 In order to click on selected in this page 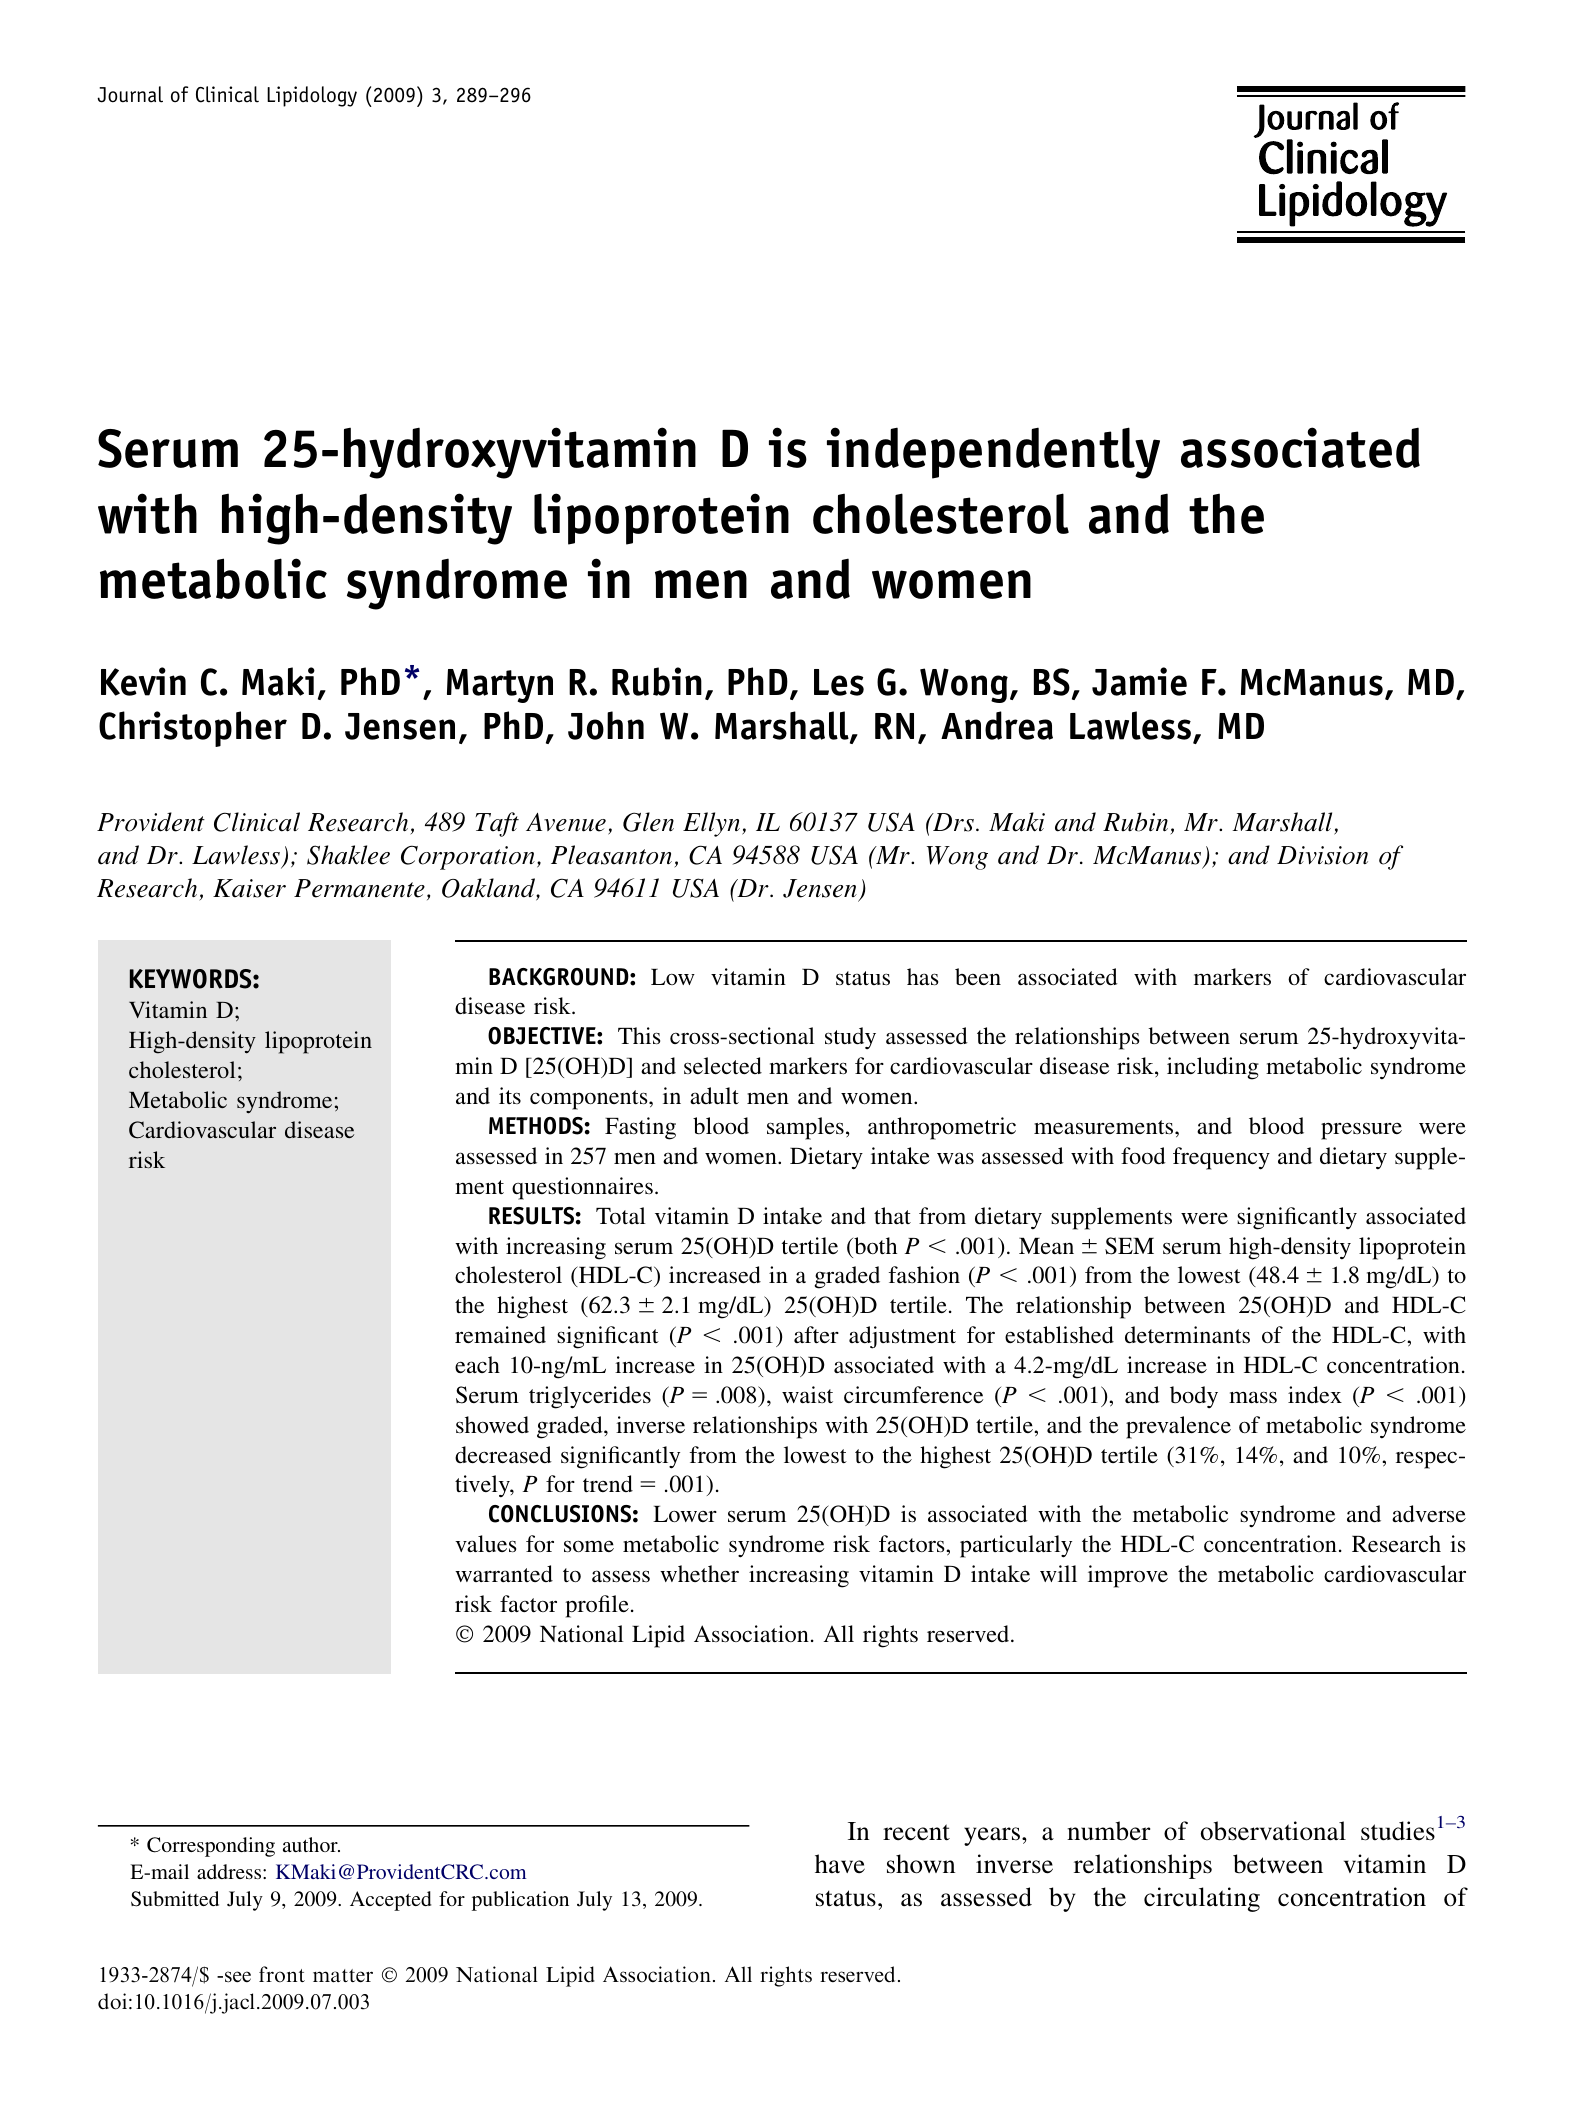, I will do `click(723, 1065)`.
